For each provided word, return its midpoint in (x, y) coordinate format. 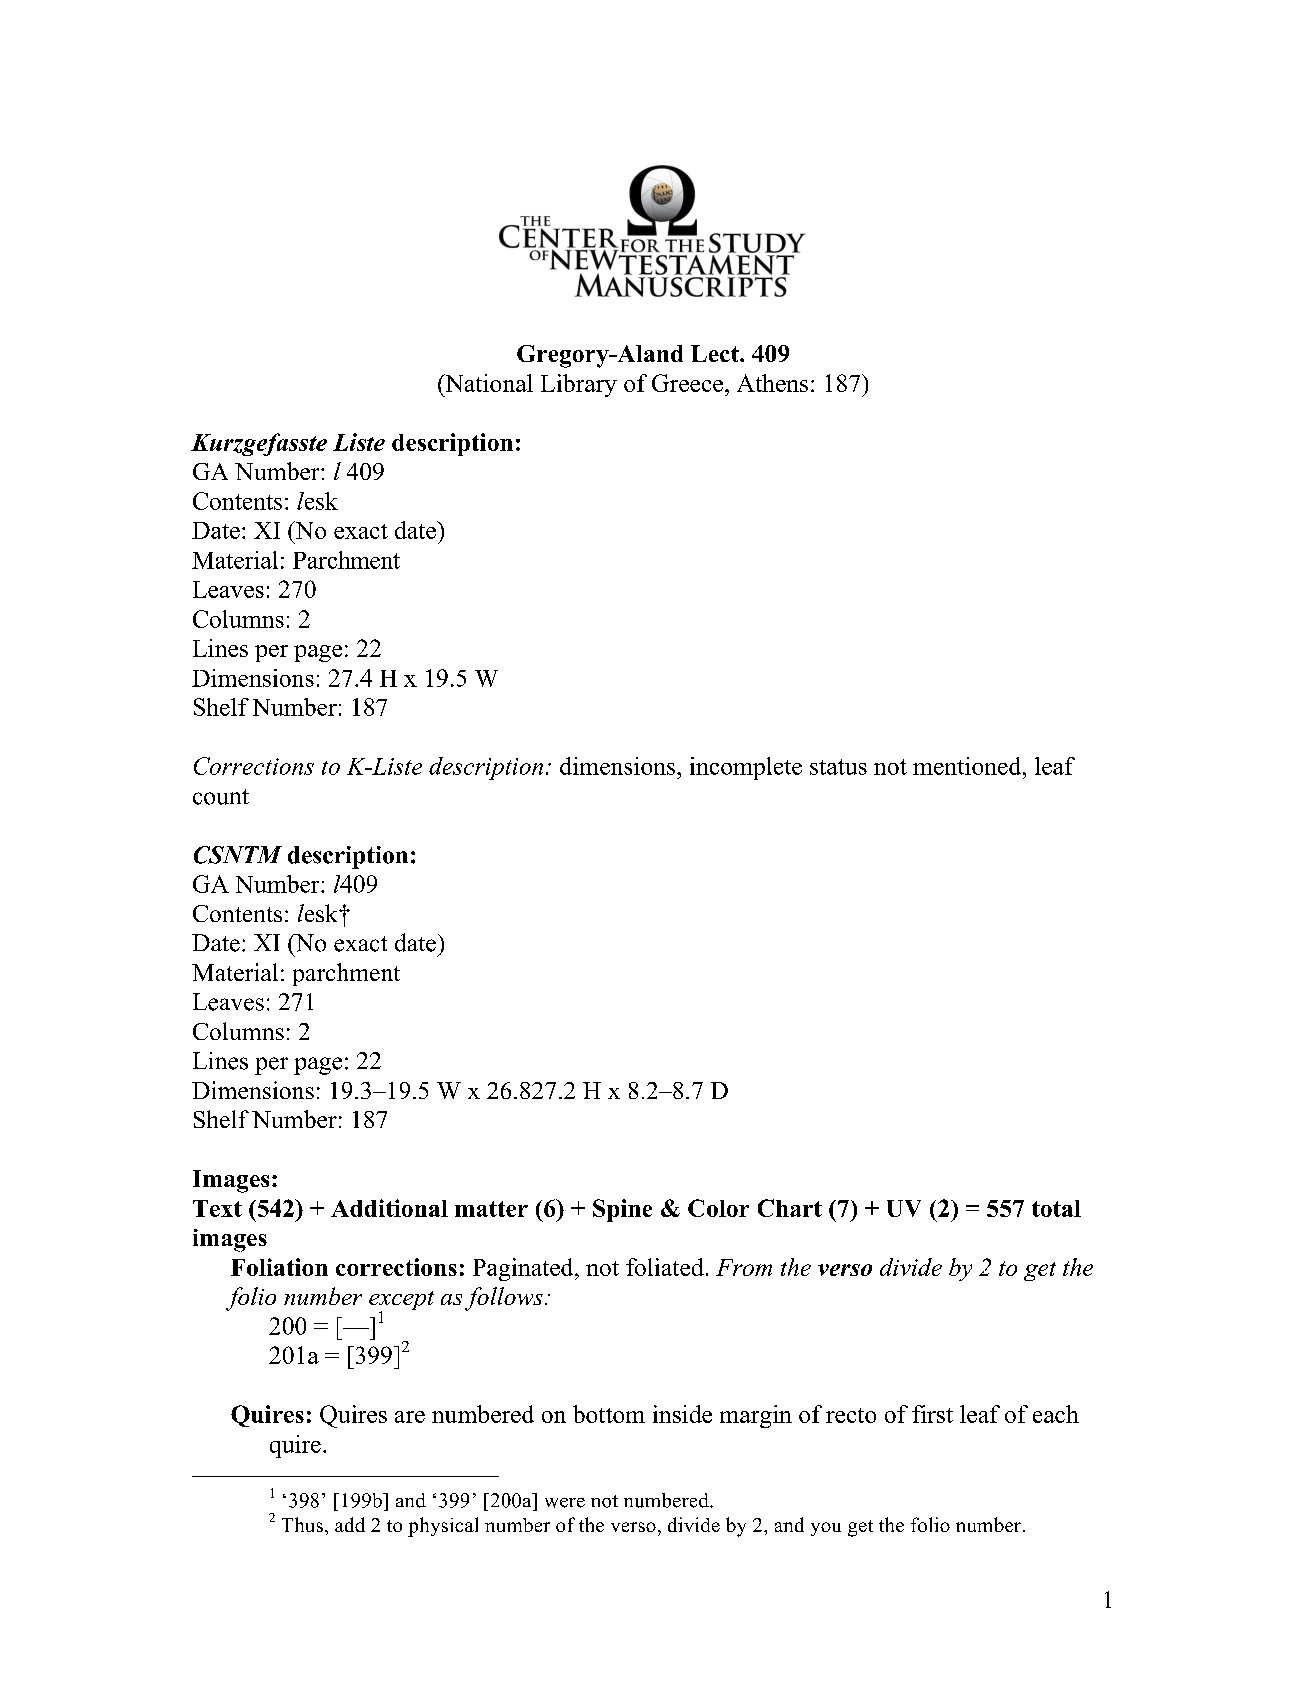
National (488, 383)
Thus (302, 1524)
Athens (772, 383)
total (1056, 1208)
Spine (622, 1210)
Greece (687, 383)
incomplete (746, 768)
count (221, 797)
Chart (790, 1208)
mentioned (968, 766)
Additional (389, 1208)
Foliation (279, 1267)
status (838, 767)
